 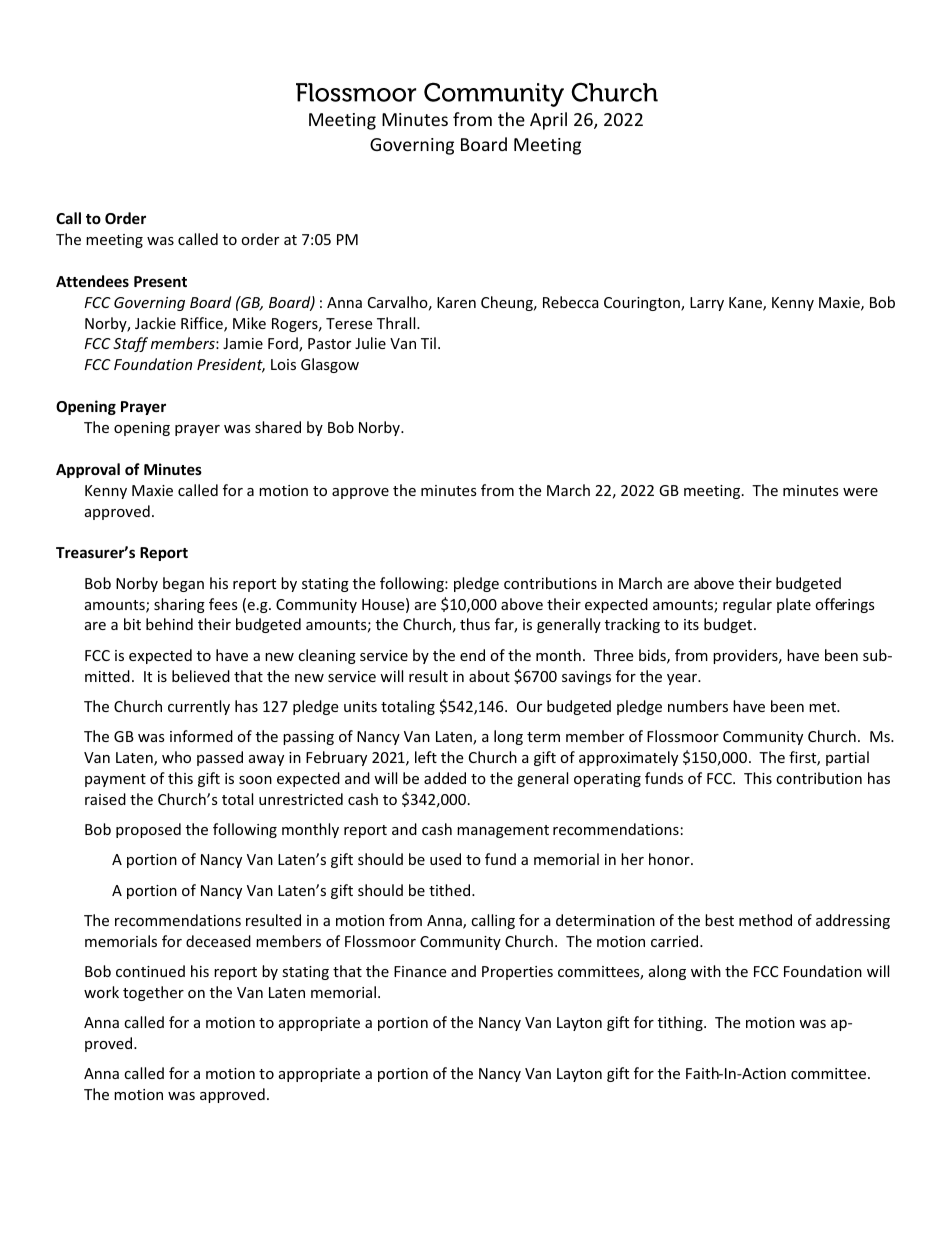 What do you see at coordinates (201, 676) in the document?
I see `believed` at bounding box center [201, 676].
